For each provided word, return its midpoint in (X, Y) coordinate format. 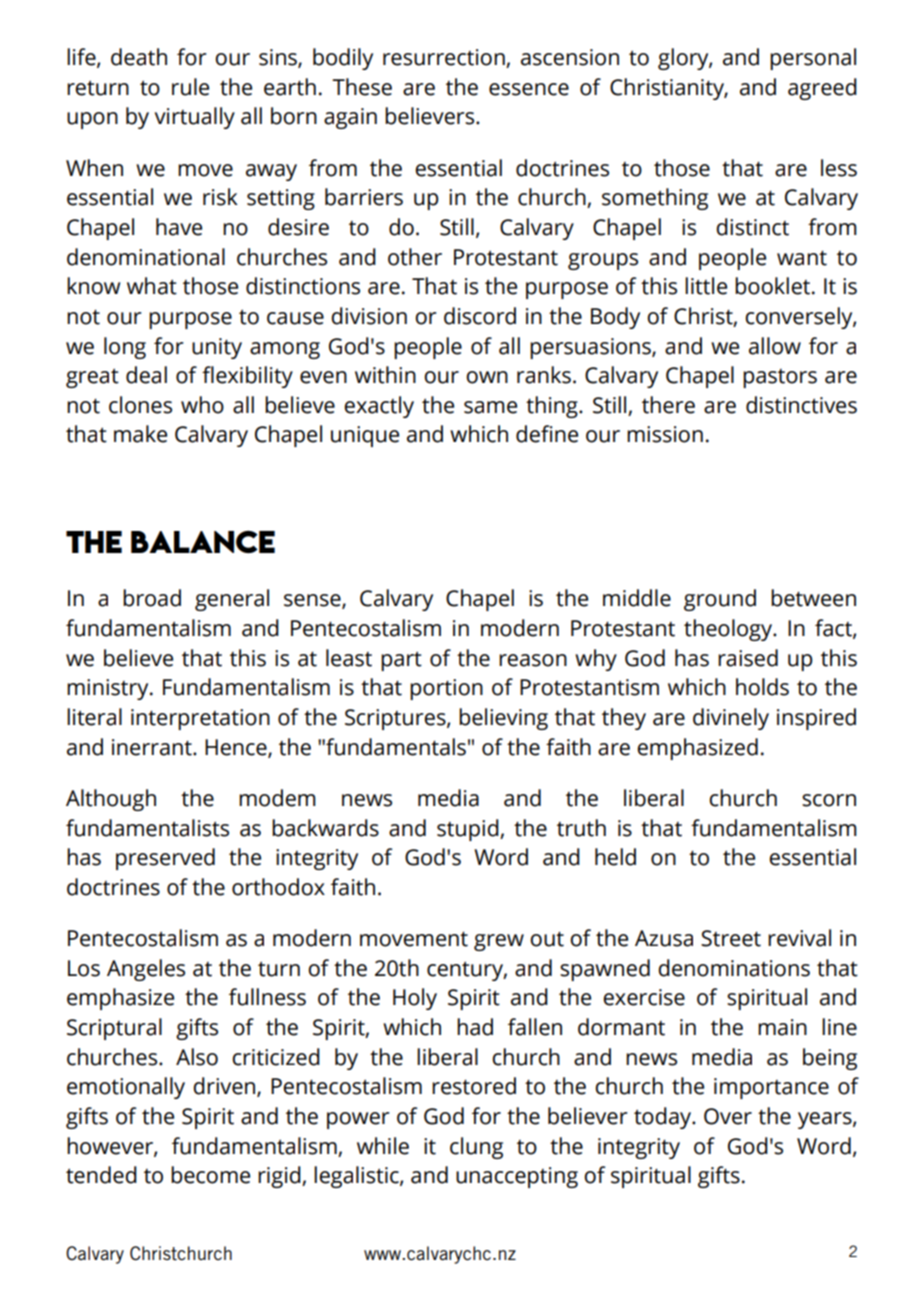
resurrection (445, 58)
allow (775, 346)
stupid (469, 830)
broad (152, 598)
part (401, 661)
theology (729, 630)
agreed (822, 89)
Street (731, 938)
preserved (165, 859)
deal (146, 375)
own (487, 377)
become (210, 1175)
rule (190, 87)
